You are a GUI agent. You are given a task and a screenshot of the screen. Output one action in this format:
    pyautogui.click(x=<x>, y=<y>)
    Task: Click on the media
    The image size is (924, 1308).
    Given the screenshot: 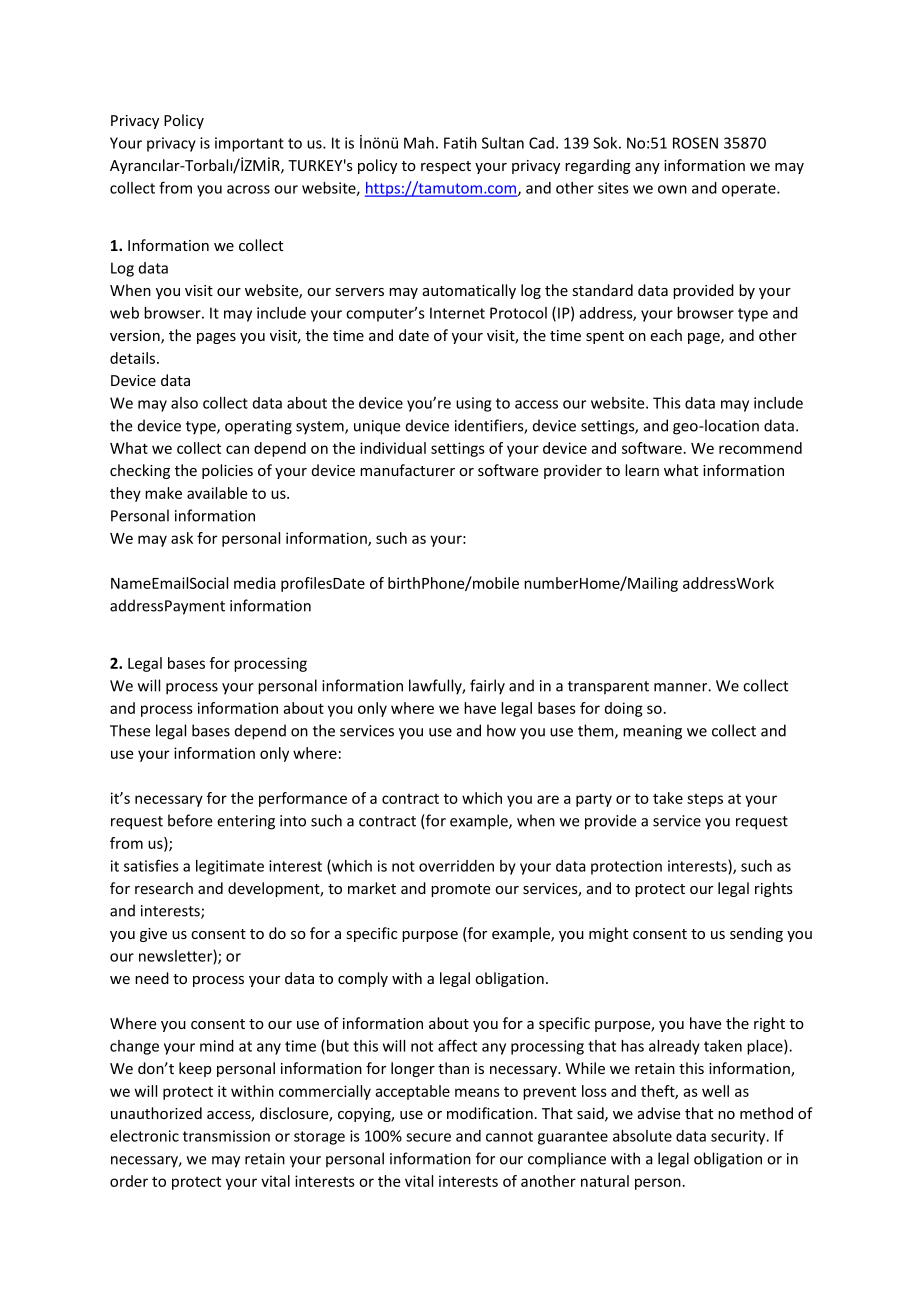 What is the action you would take?
    pyautogui.click(x=255, y=583)
